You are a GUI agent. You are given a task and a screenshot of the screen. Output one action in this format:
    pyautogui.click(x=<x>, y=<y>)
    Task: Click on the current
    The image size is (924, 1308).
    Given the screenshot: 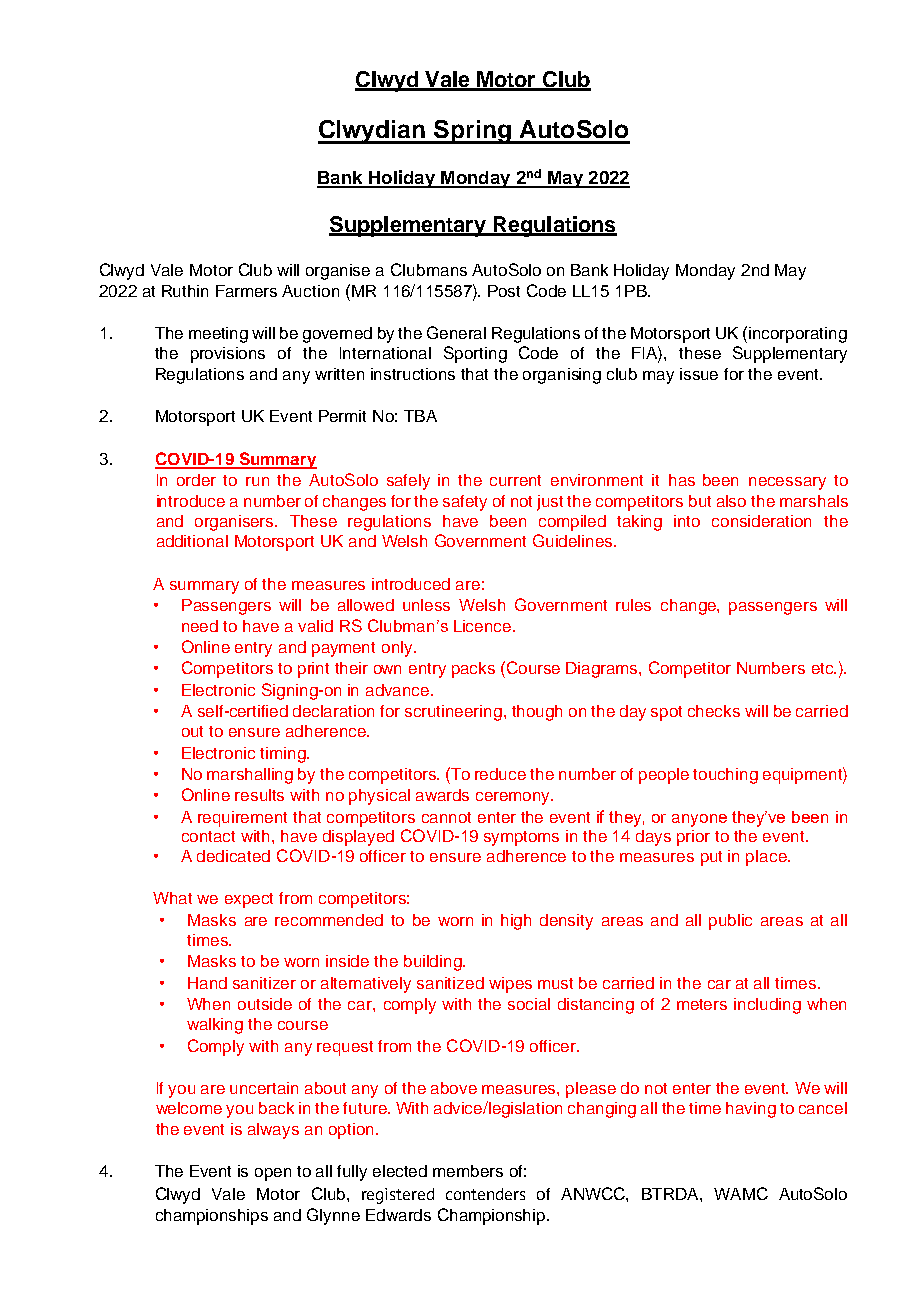 What is the action you would take?
    pyautogui.click(x=515, y=480)
